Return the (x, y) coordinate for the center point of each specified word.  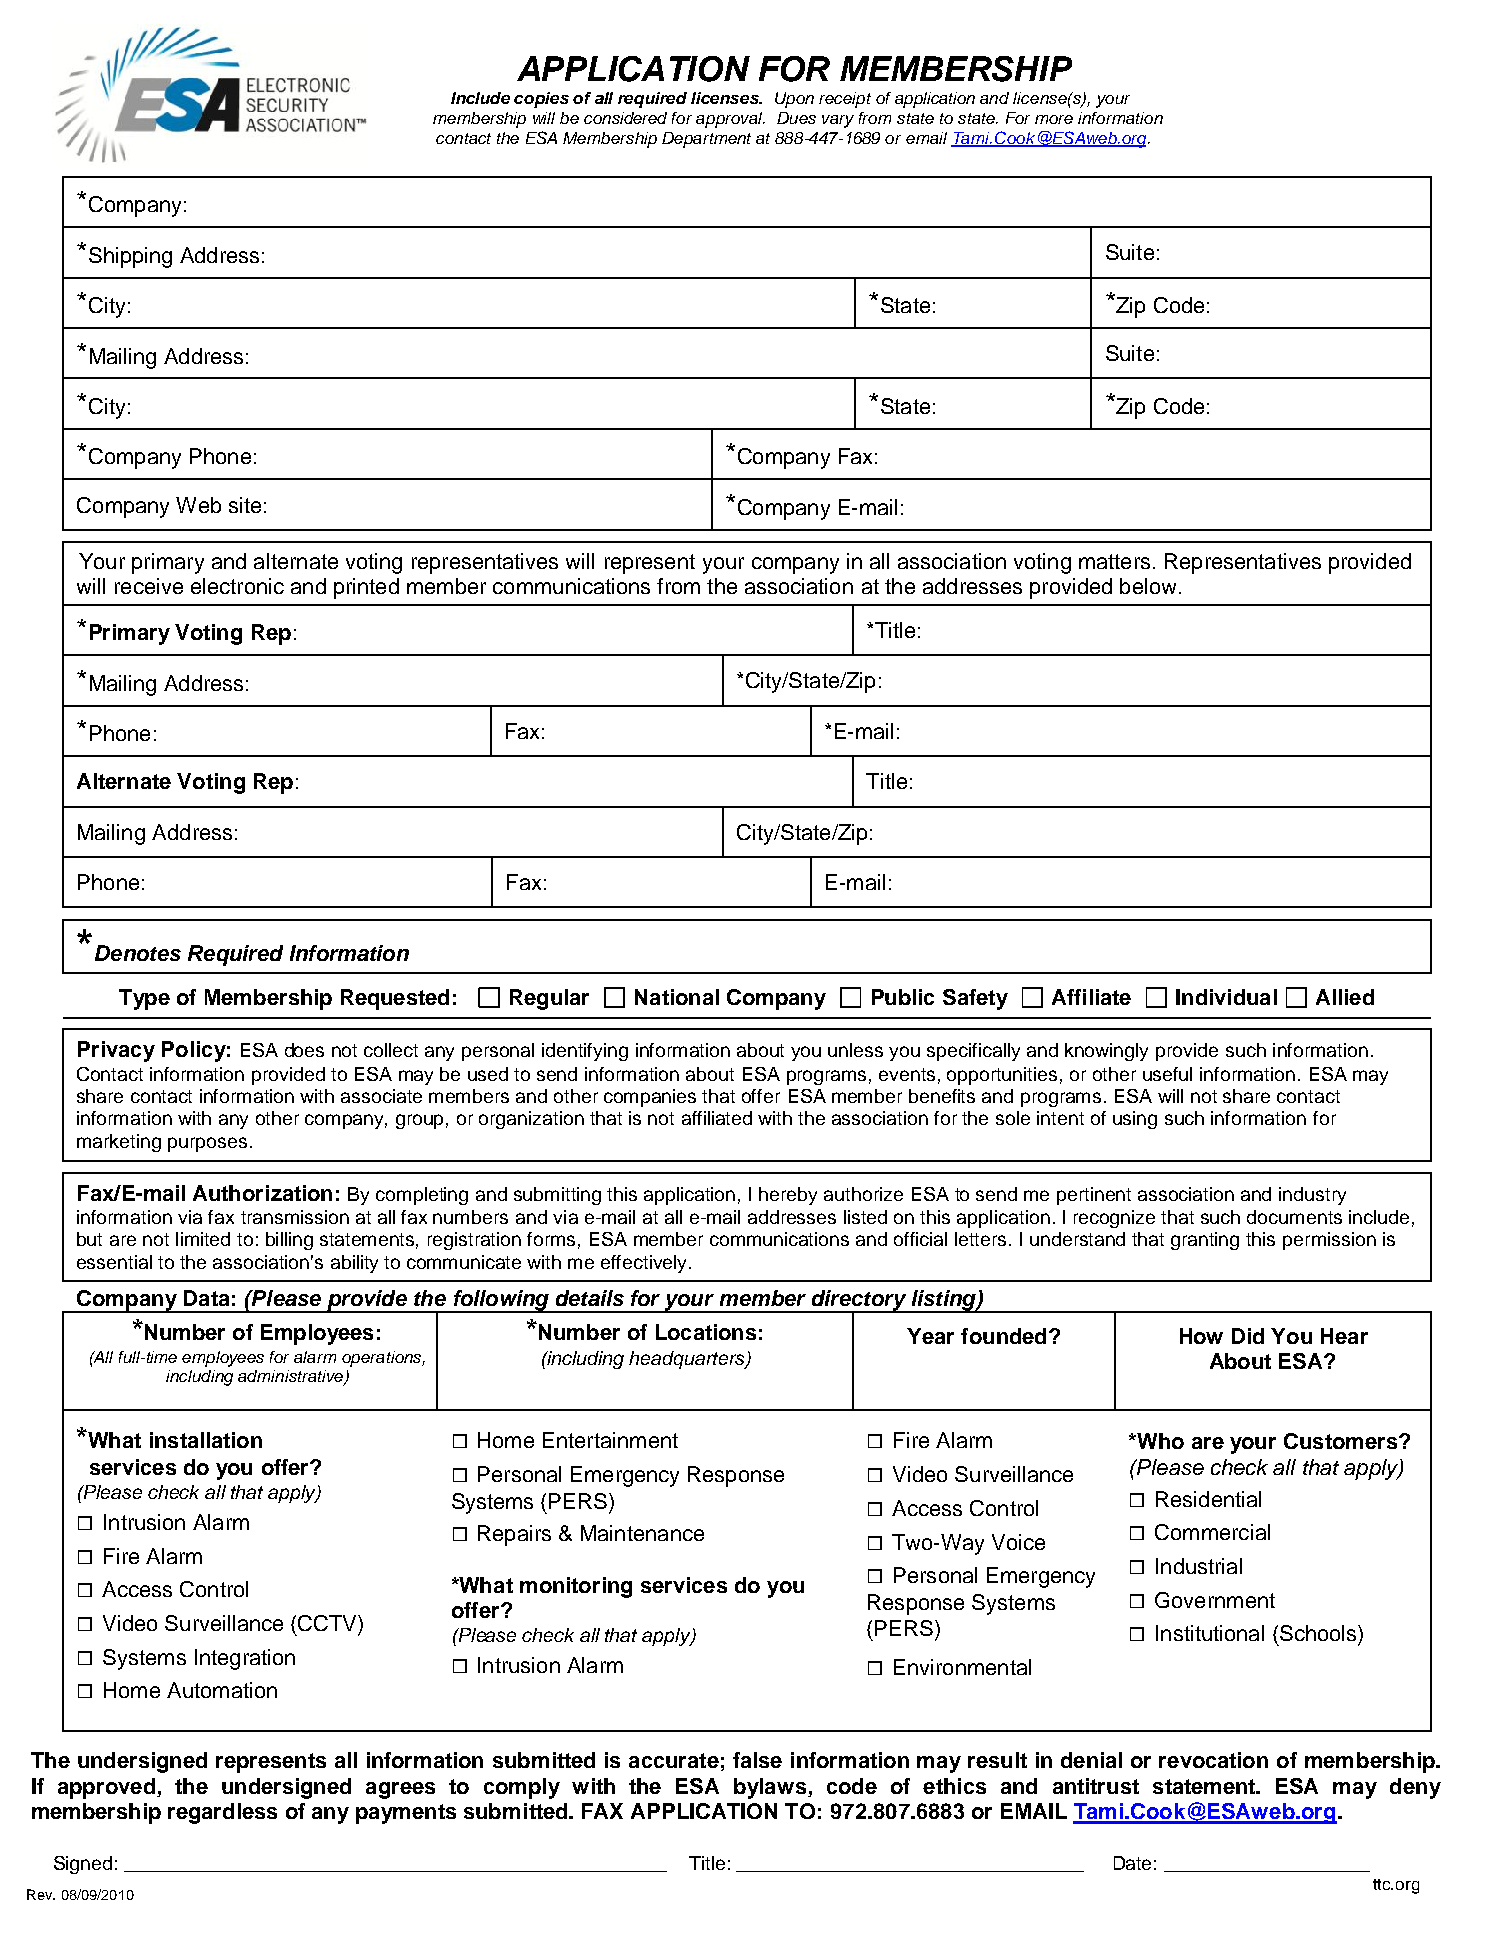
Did (1248, 1336)
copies (541, 100)
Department (706, 140)
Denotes (138, 953)
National (677, 997)
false (757, 1760)
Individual (1226, 997)
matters (1114, 561)
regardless (222, 1813)
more (1054, 119)
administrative (291, 1377)
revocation (1213, 1760)
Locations (706, 1332)
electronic (237, 586)
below (1148, 586)
